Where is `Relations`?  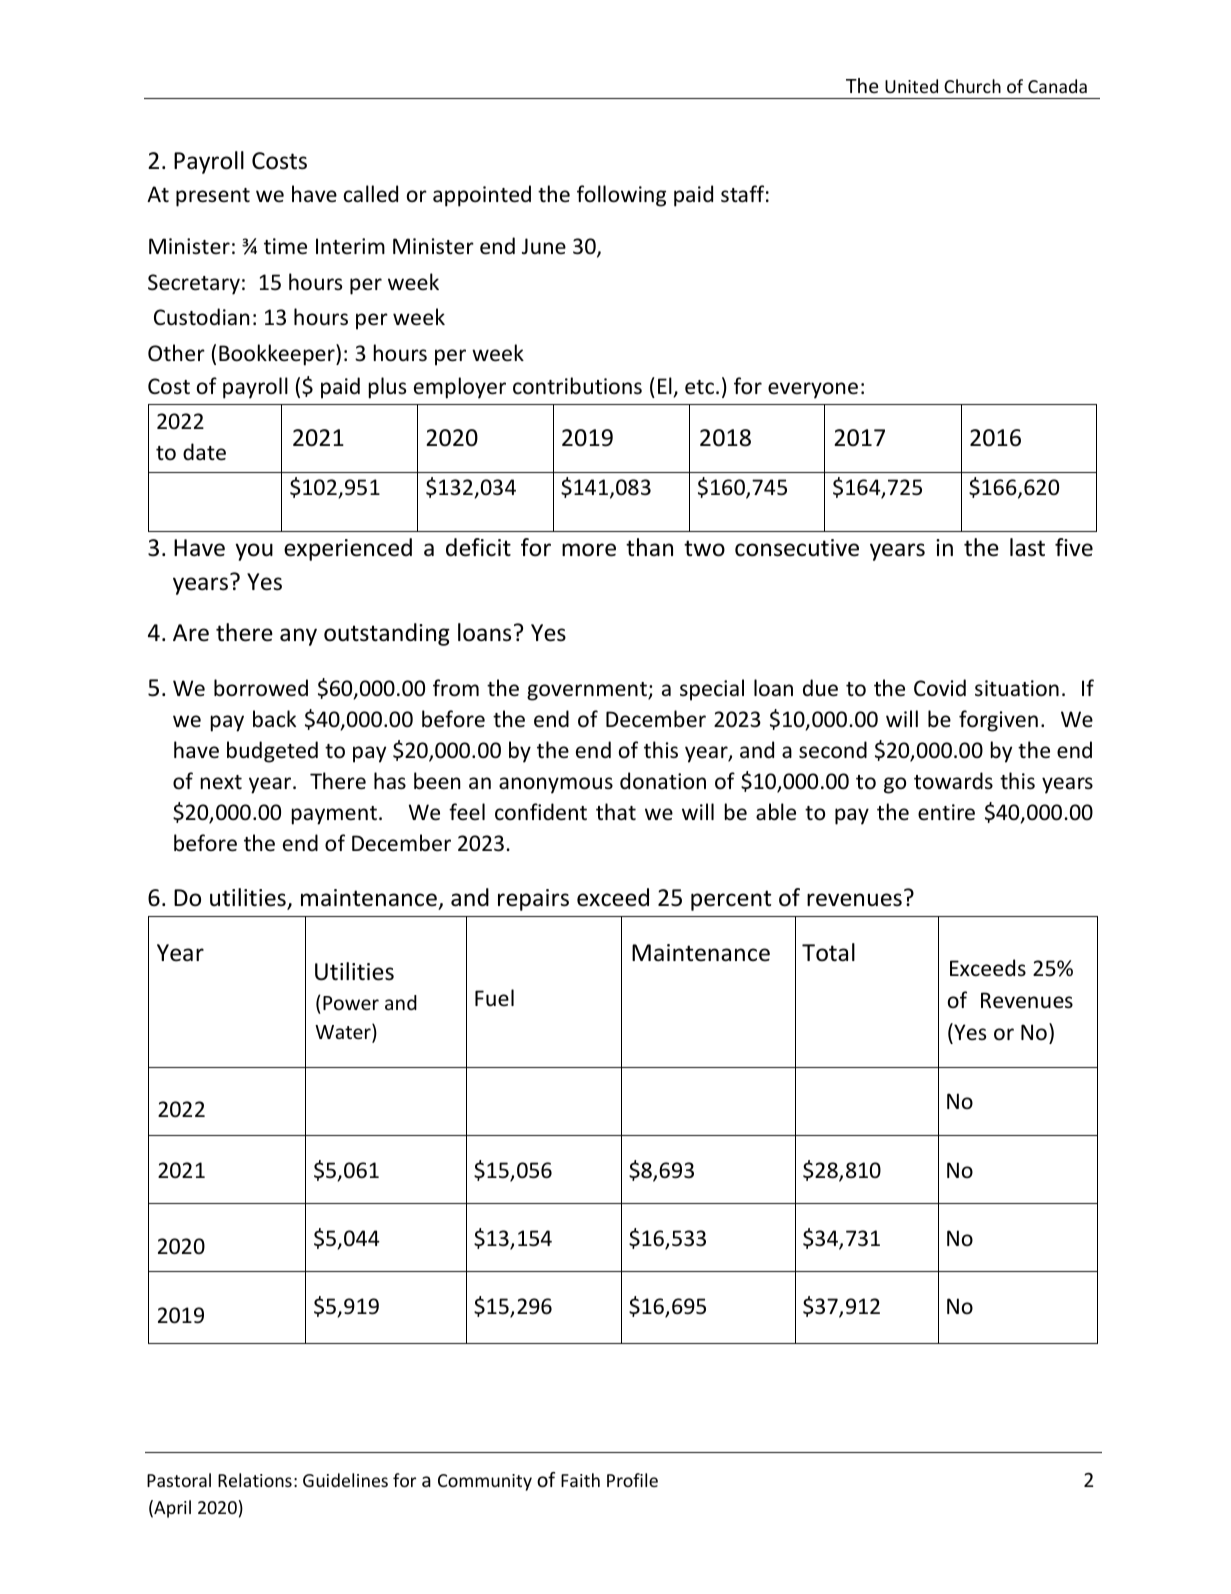
Relations is located at coordinates (255, 1480).
